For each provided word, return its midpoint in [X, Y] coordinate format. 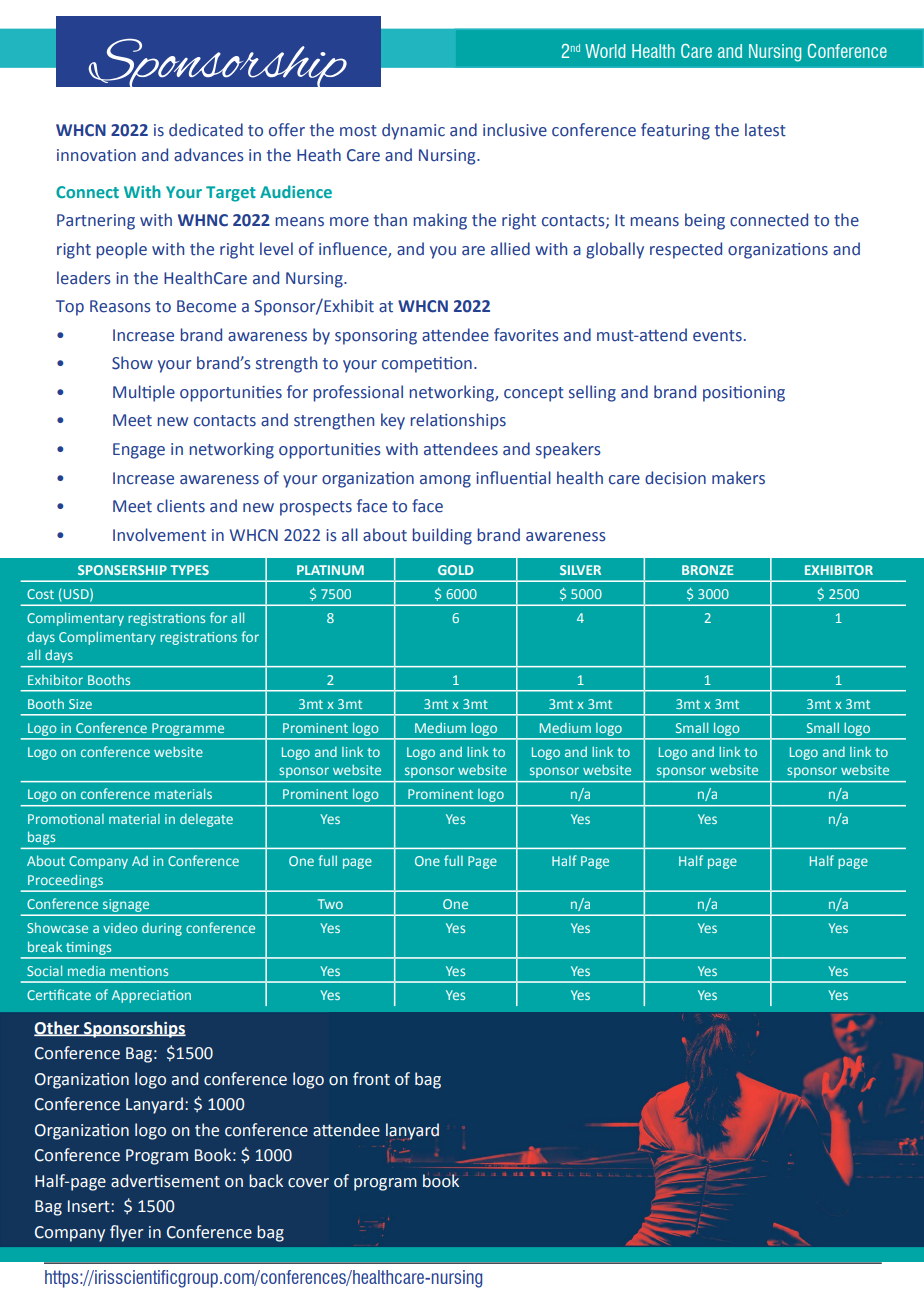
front [371, 1079]
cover [308, 1183]
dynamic [413, 131]
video [120, 927]
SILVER [580, 570]
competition [427, 365]
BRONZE [708, 570]
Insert [90, 1206]
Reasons [120, 306]
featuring [675, 131]
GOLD [456, 570]
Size [80, 704]
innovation [96, 155]
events [717, 336]
